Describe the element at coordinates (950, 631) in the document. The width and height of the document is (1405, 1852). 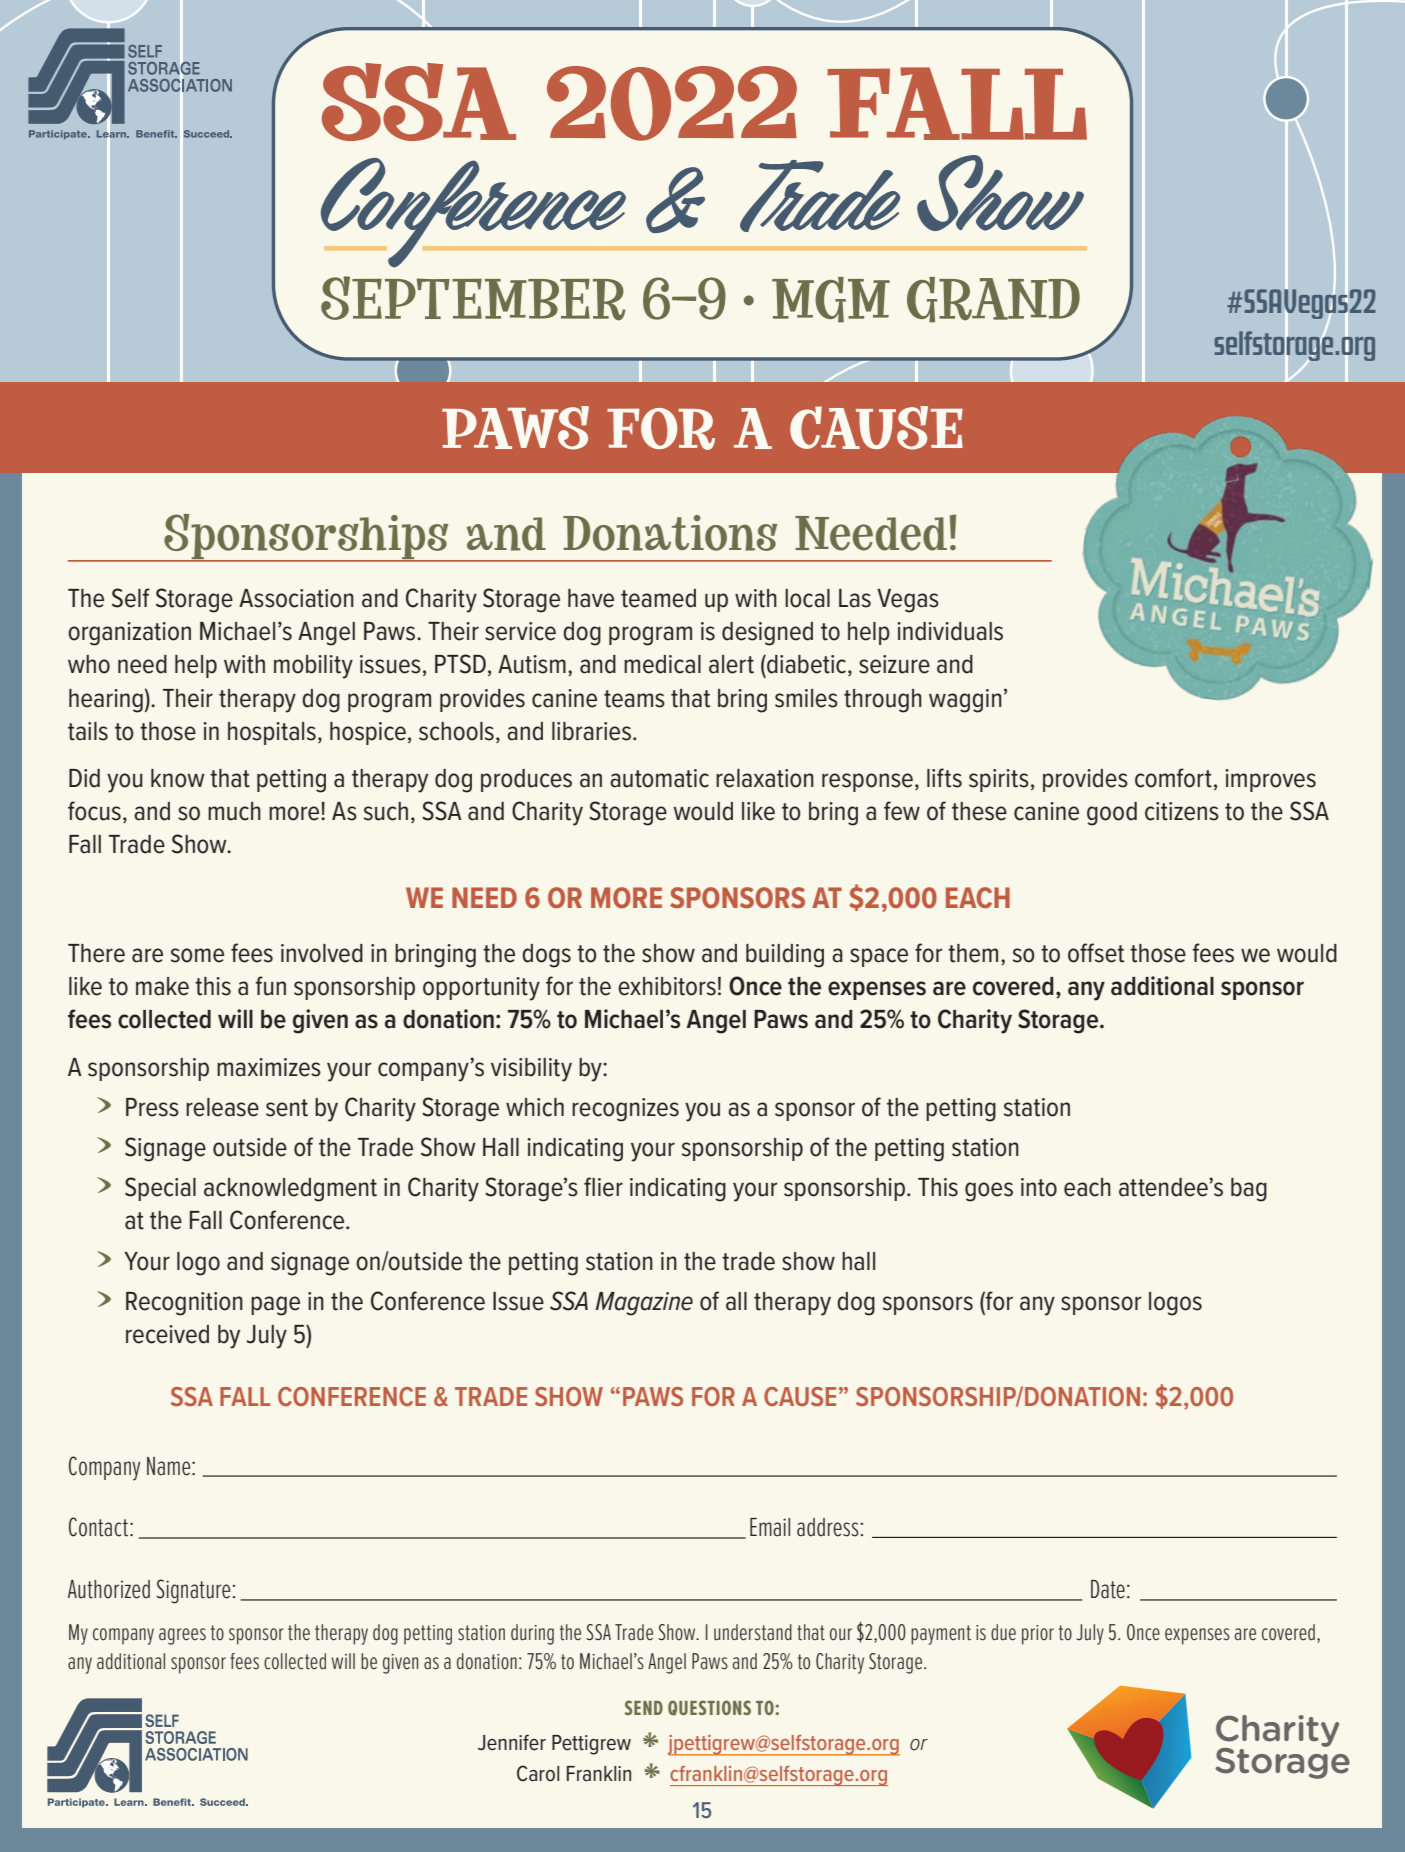
I see `individuals` at that location.
